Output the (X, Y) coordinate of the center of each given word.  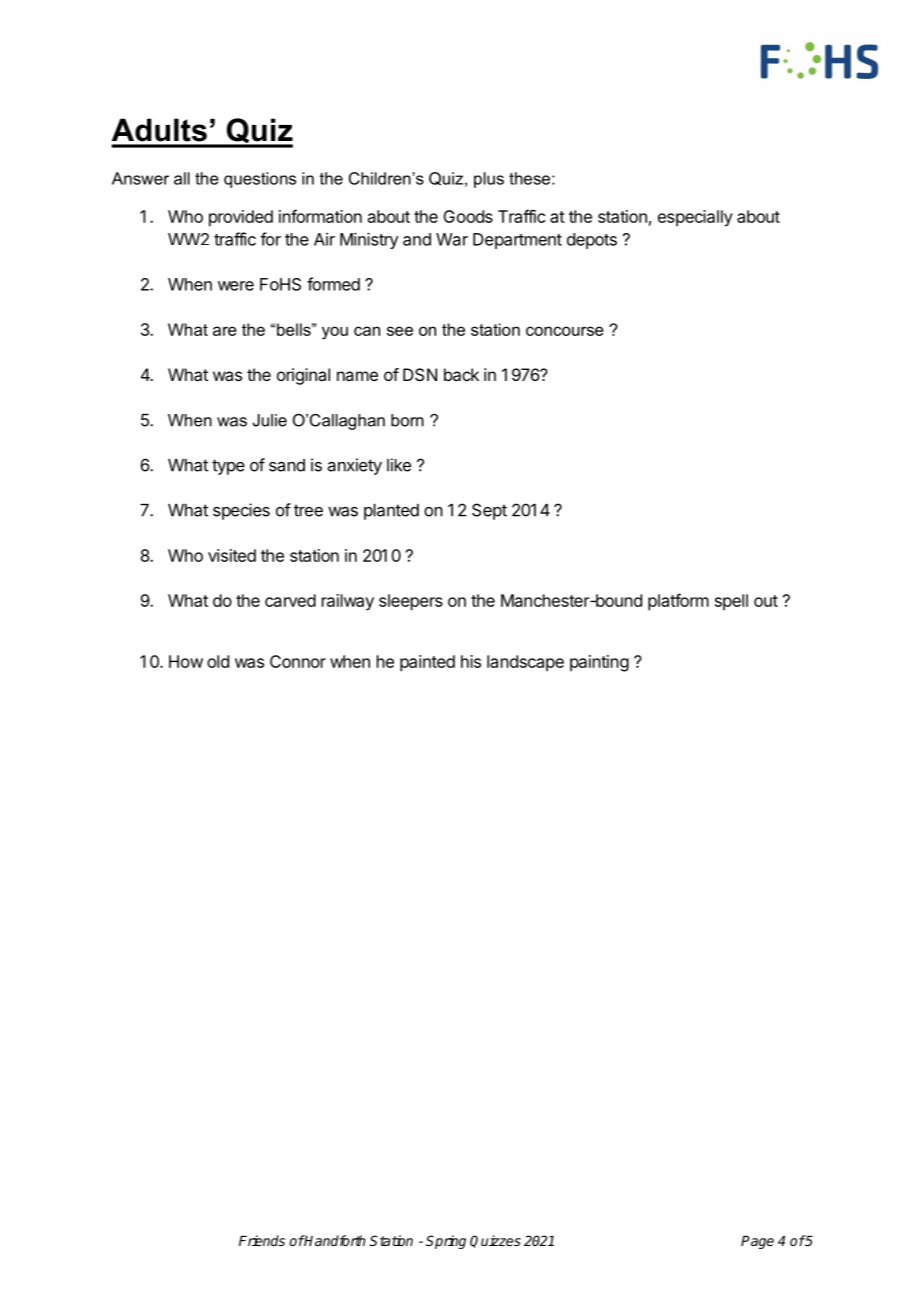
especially (695, 218)
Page (757, 1242)
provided (241, 218)
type (228, 467)
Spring (446, 1242)
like (399, 465)
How (186, 661)
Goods (468, 216)
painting (599, 663)
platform (678, 602)
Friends (262, 1240)
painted (427, 663)
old (218, 661)
